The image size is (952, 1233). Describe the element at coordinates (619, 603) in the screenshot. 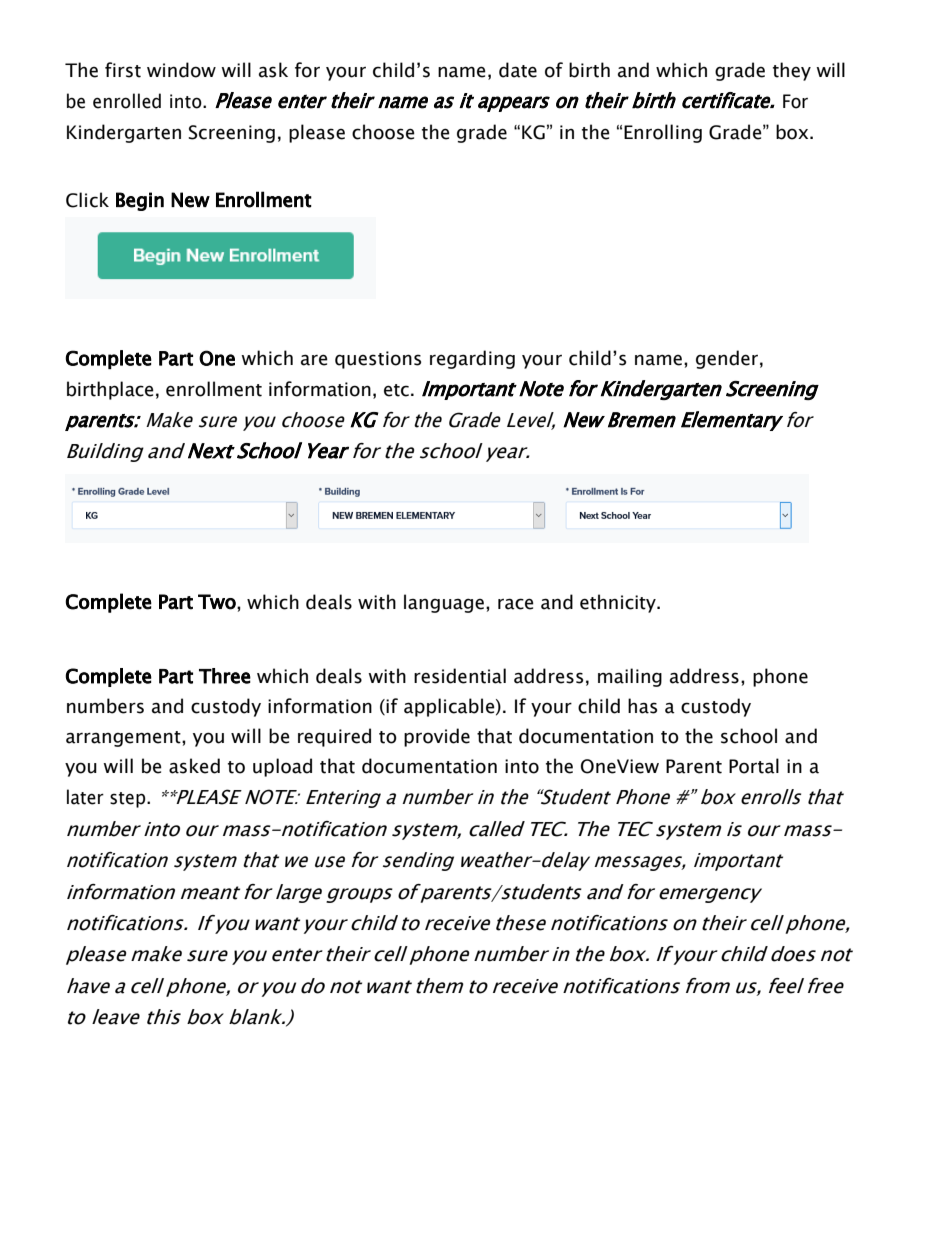

I see `ethnicity` at that location.
